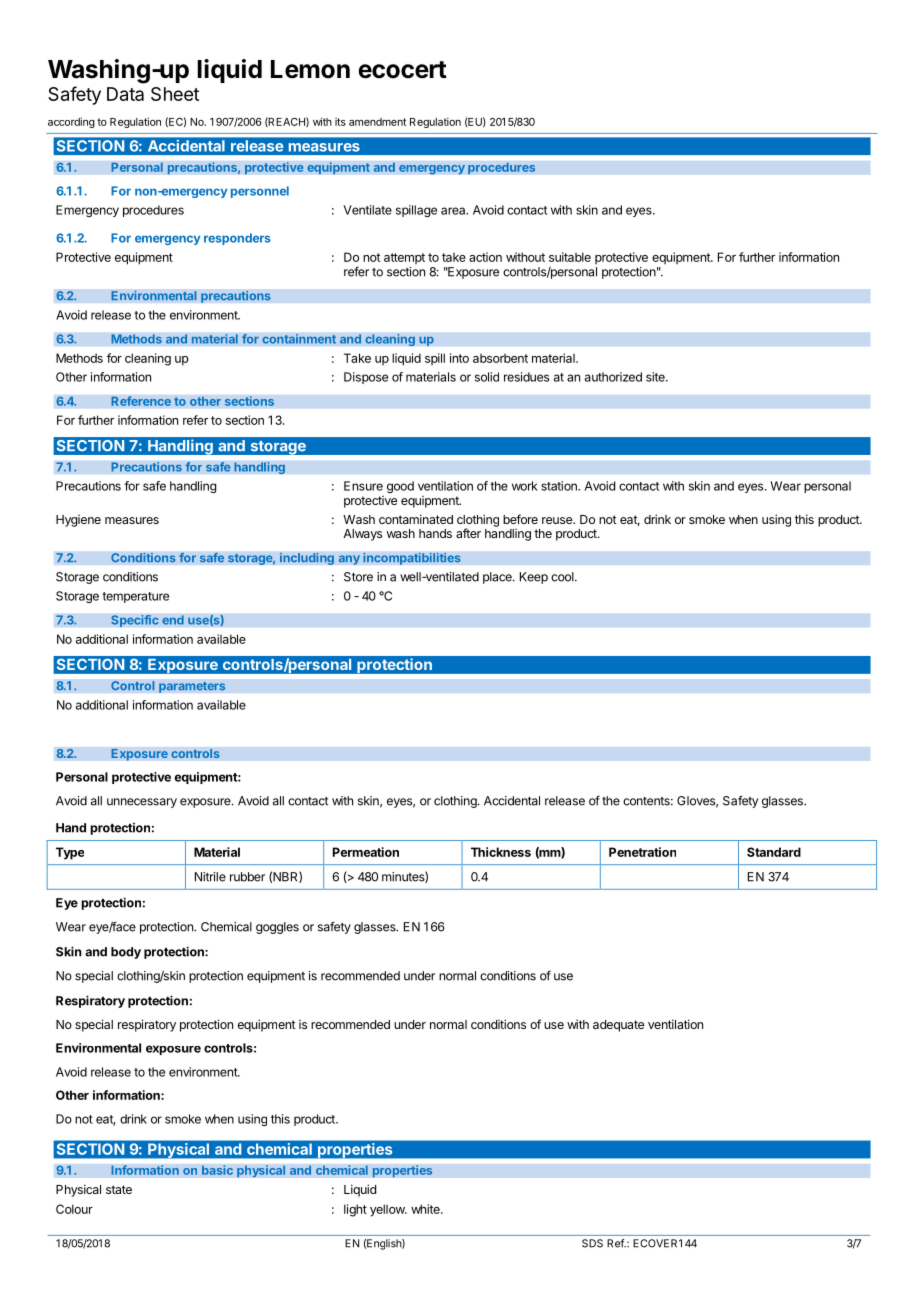 Image resolution: width=924 pixels, height=1308 pixels. What do you see at coordinates (642, 852) in the page?
I see `Penetration` at bounding box center [642, 852].
